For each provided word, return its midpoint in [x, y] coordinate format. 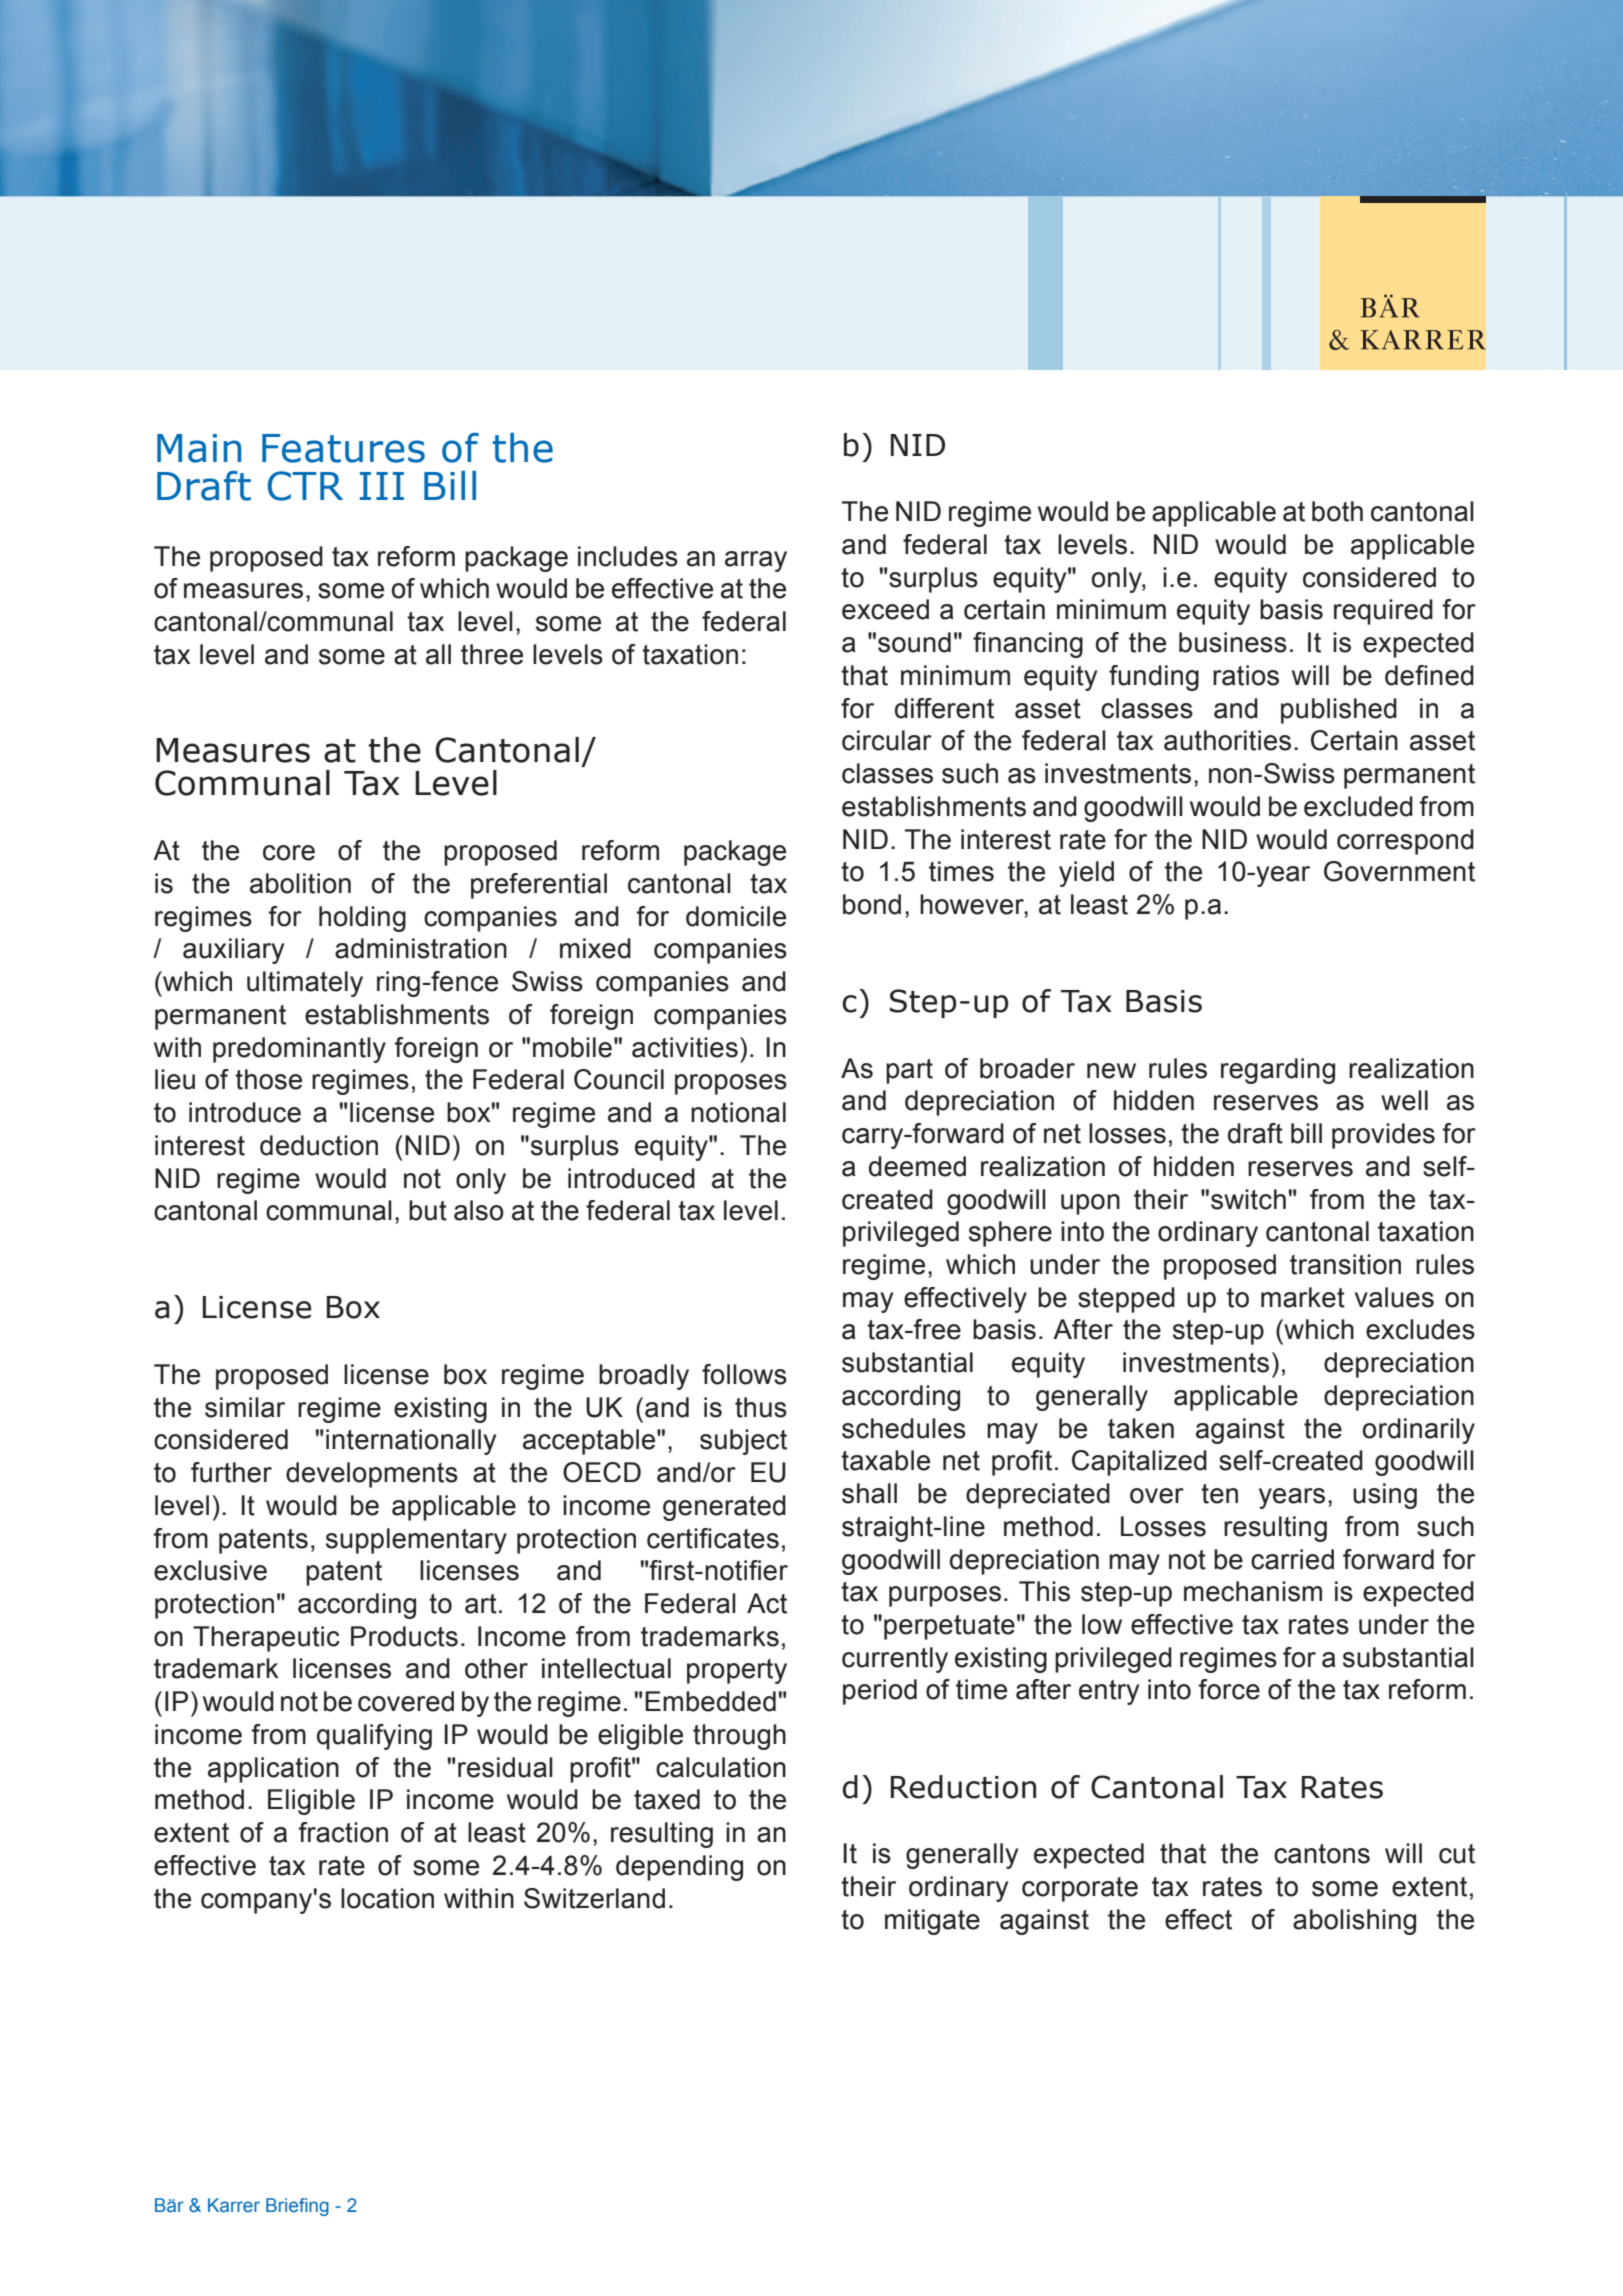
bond [872, 904]
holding [362, 919]
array [756, 561]
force [1229, 1689]
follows [744, 1374]
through [739, 1737]
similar [245, 1407]
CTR [305, 486]
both [1337, 511]
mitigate [932, 1922]
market [1303, 1297]
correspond [1405, 842]
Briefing [297, 2207]
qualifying [374, 1737]
